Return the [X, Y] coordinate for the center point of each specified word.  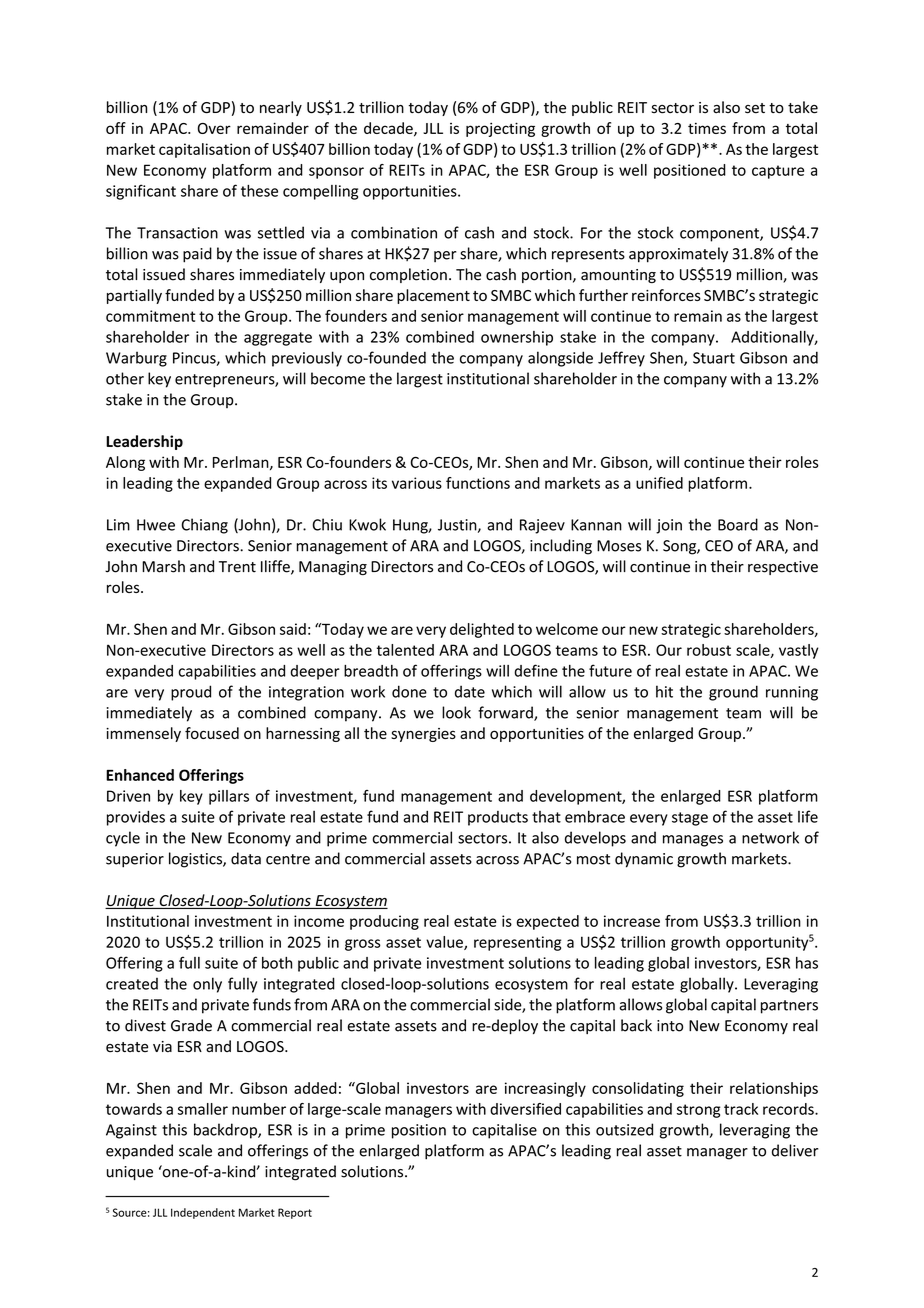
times [707, 128]
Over [214, 128]
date [470, 691]
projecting [500, 129]
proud [191, 693]
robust [709, 650]
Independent [203, 1213]
